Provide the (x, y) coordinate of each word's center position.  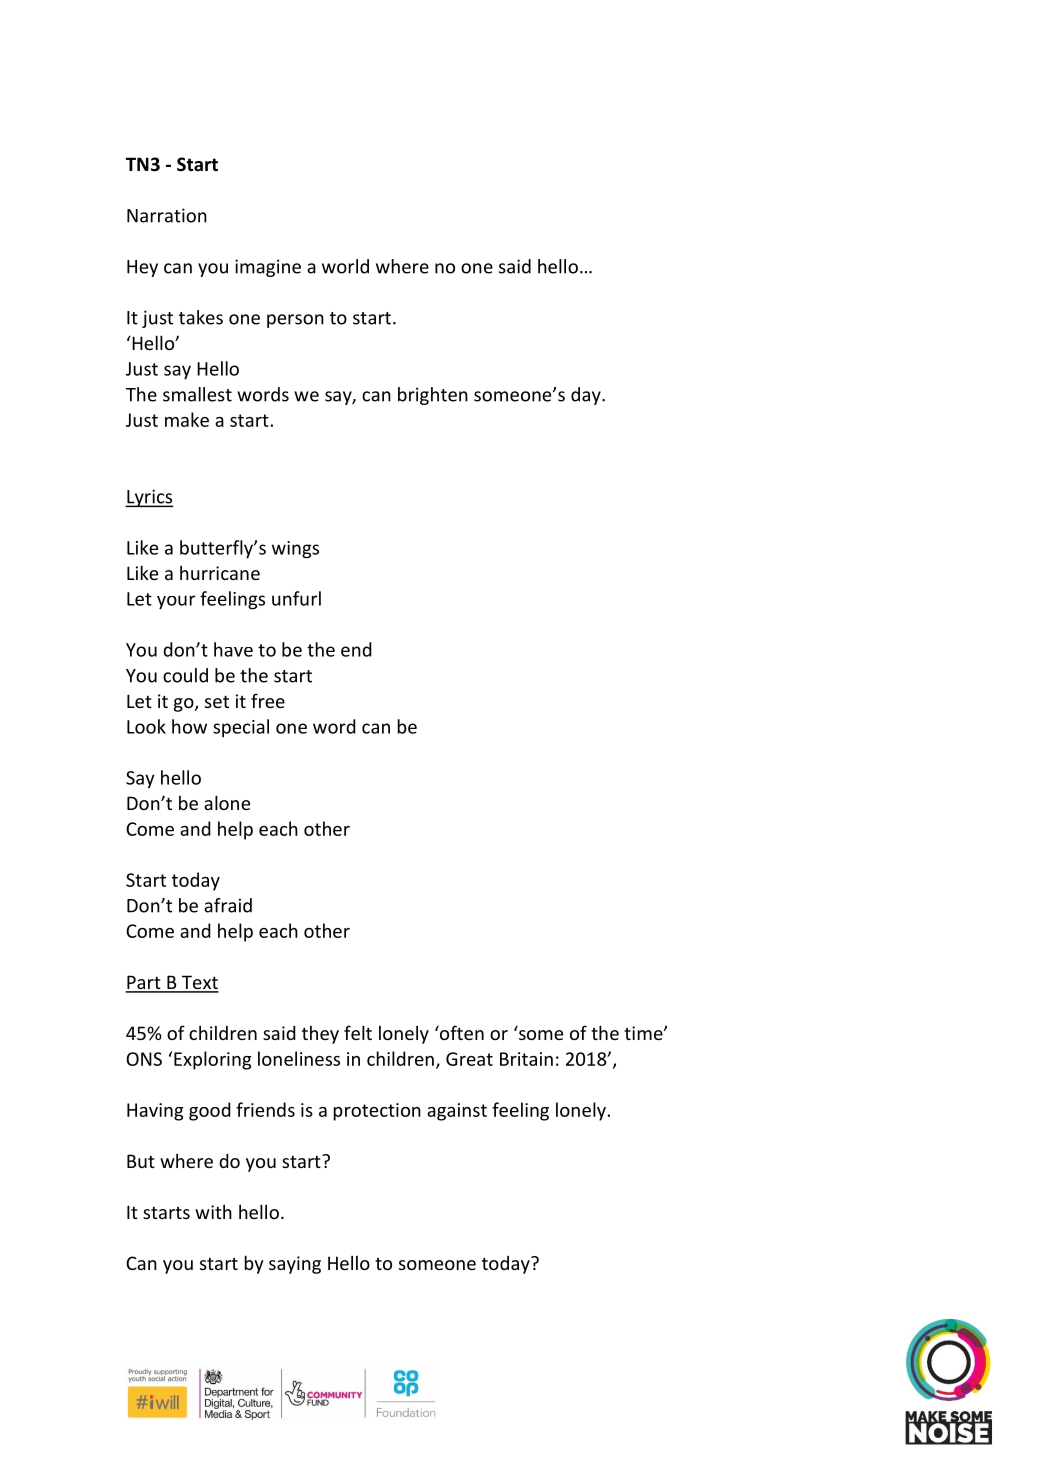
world (345, 266)
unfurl (296, 598)
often (461, 1032)
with (213, 1211)
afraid (228, 905)
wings (295, 550)
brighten (433, 396)
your (176, 602)
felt (358, 1032)
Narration (167, 215)
